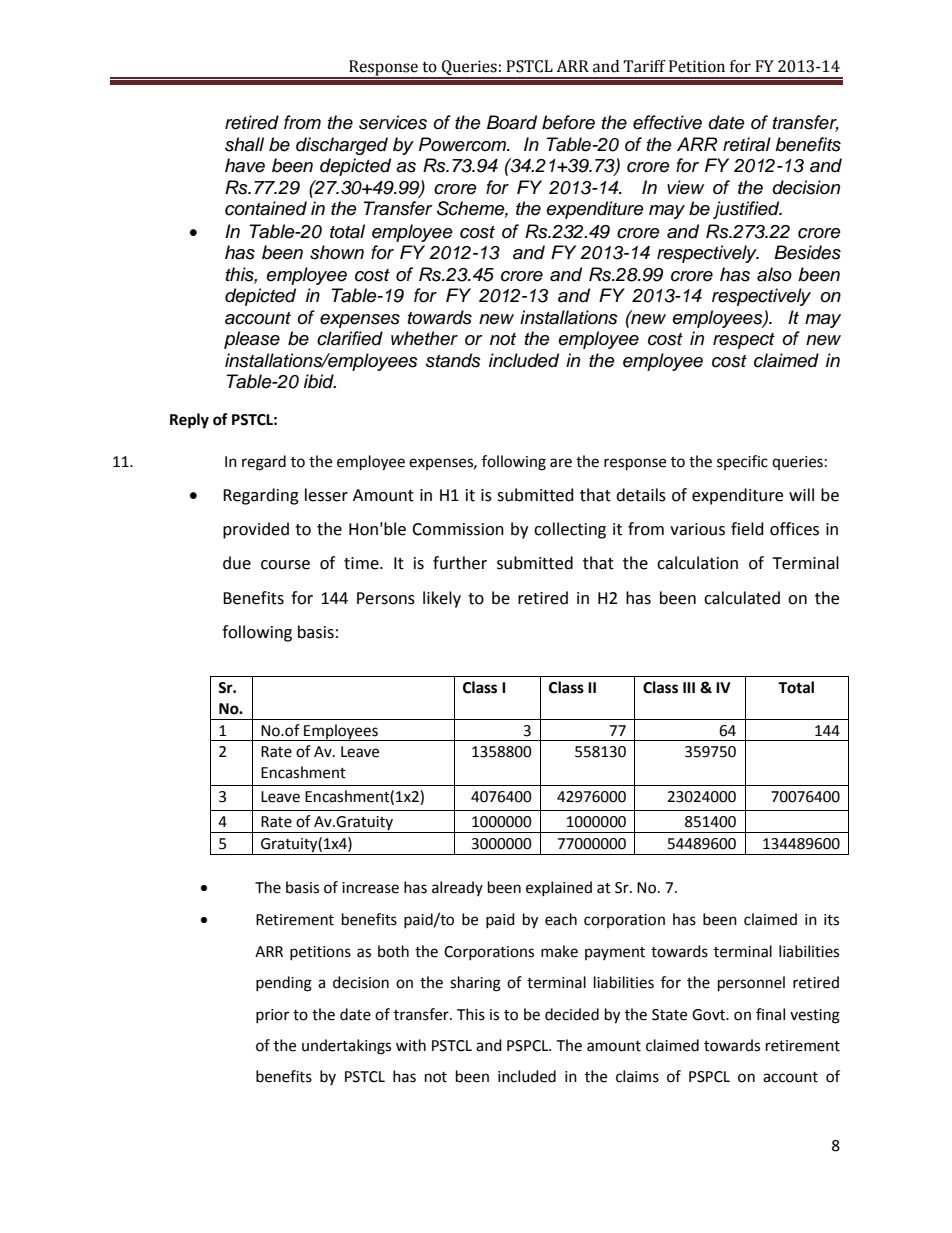  What do you see at coordinates (326, 495) in the screenshot?
I see `lesser` at bounding box center [326, 495].
